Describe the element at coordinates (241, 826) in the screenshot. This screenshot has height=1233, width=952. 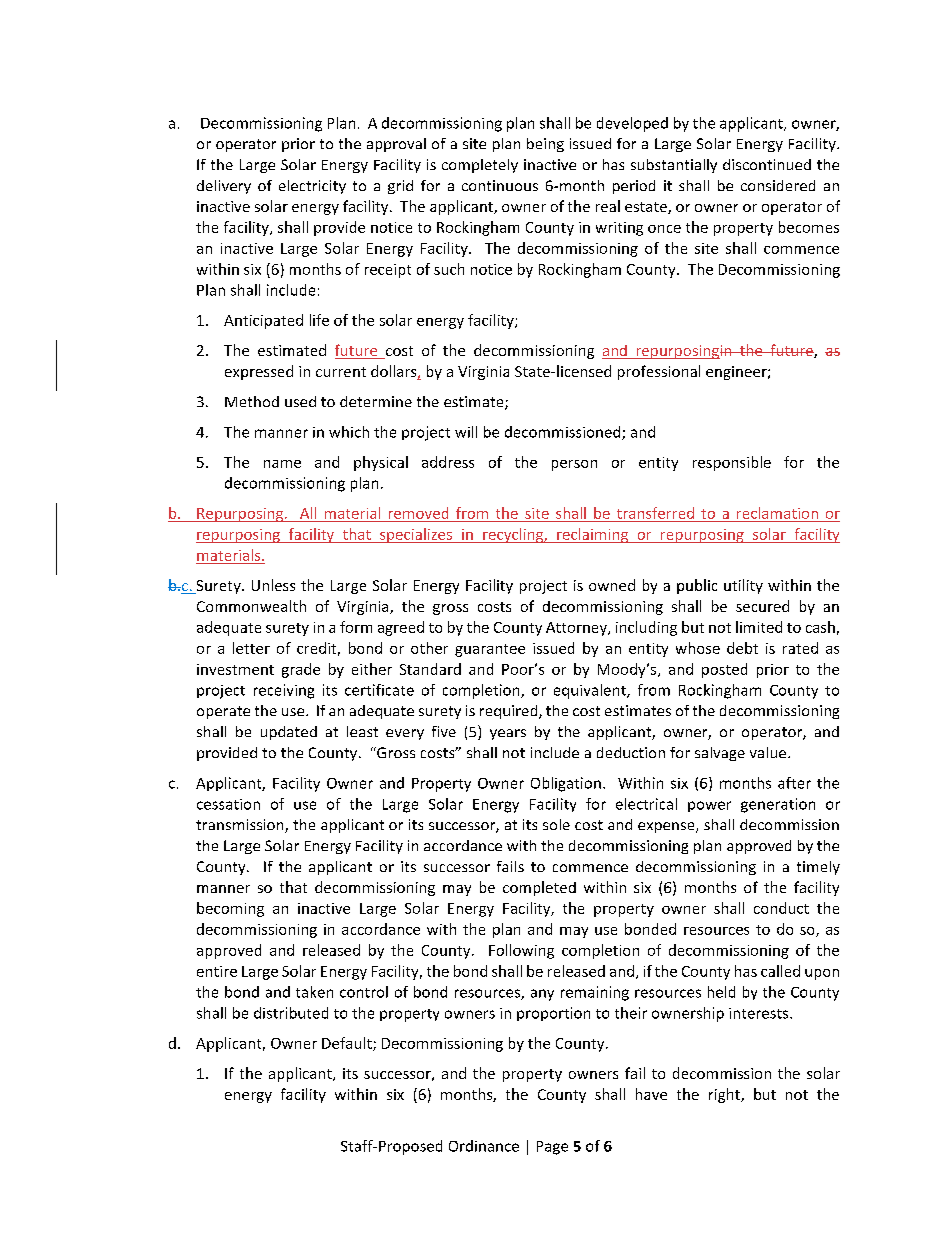
I see `transmission` at that location.
